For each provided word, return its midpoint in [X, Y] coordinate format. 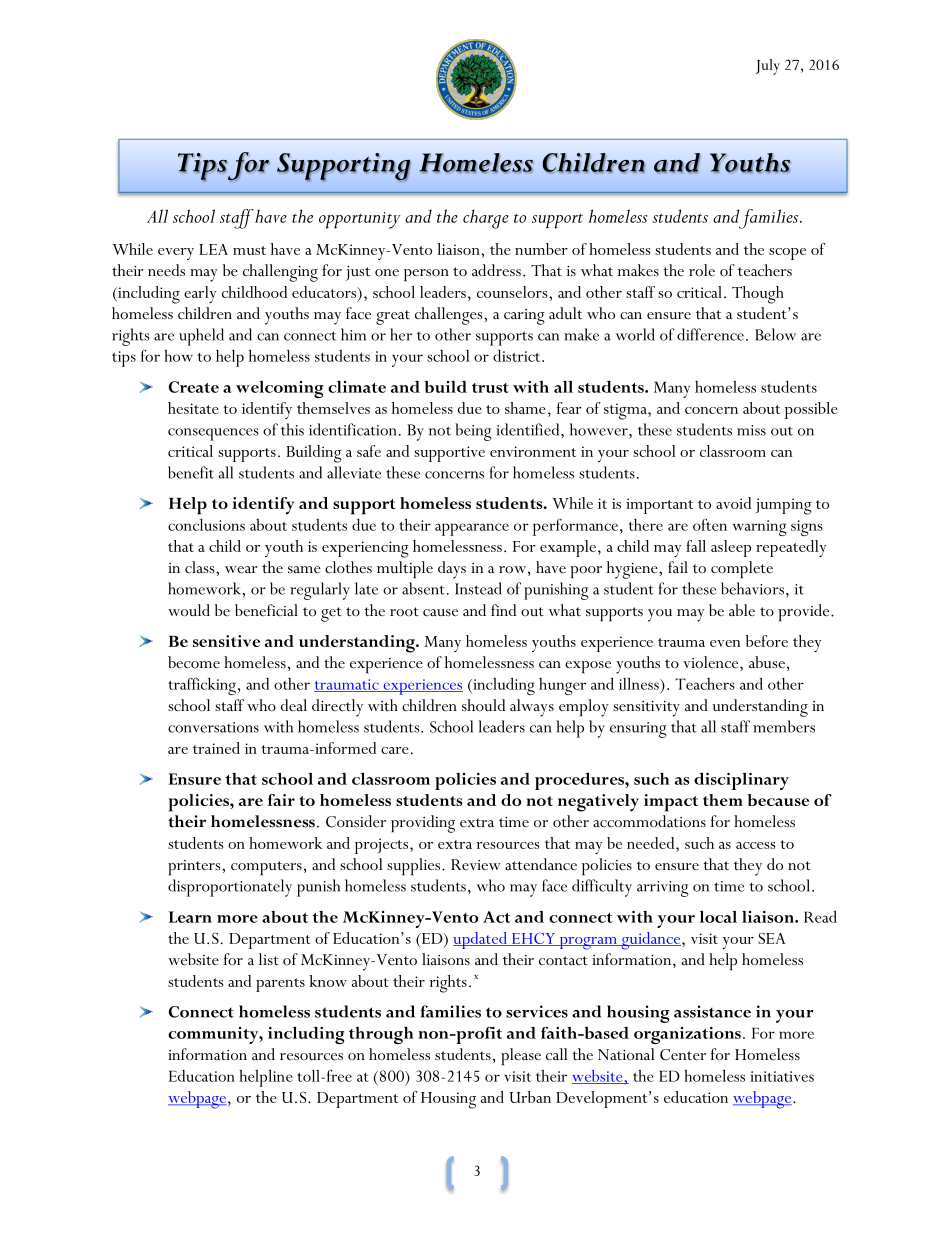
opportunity [360, 220]
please [521, 1057]
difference [710, 334]
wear [241, 569]
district [518, 355]
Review [476, 864]
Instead [478, 588]
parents [280, 985]
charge [486, 219]
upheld [201, 337]
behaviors [752, 588]
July [767, 67]
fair [281, 800]
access [755, 845]
